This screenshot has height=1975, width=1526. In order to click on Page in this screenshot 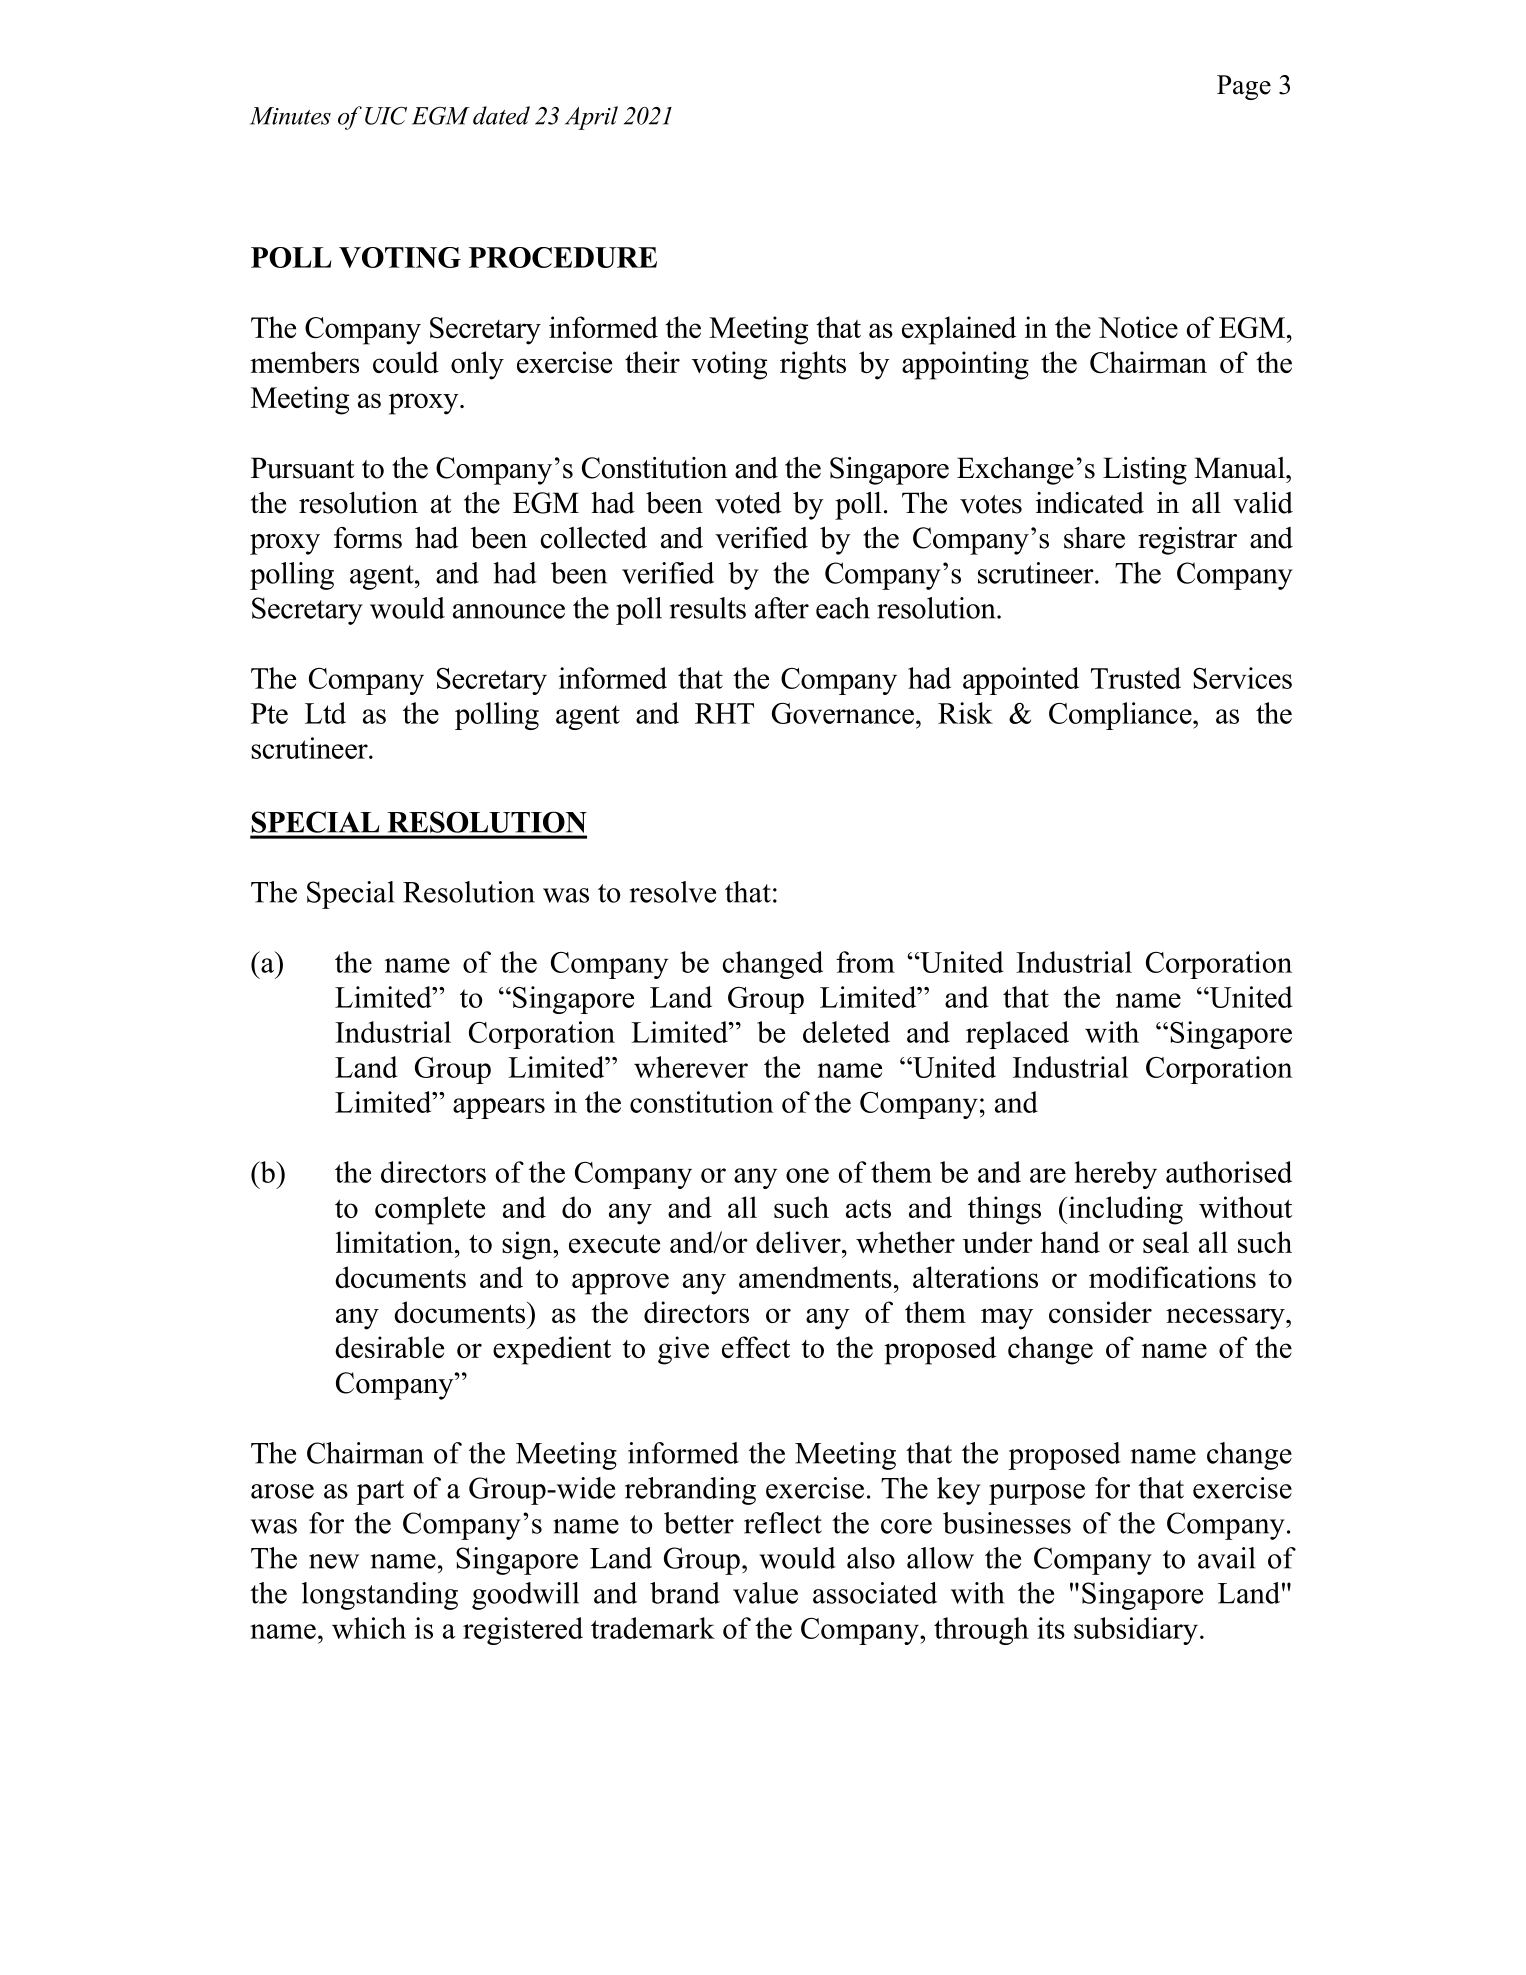, I will do `click(1244, 87)`.
